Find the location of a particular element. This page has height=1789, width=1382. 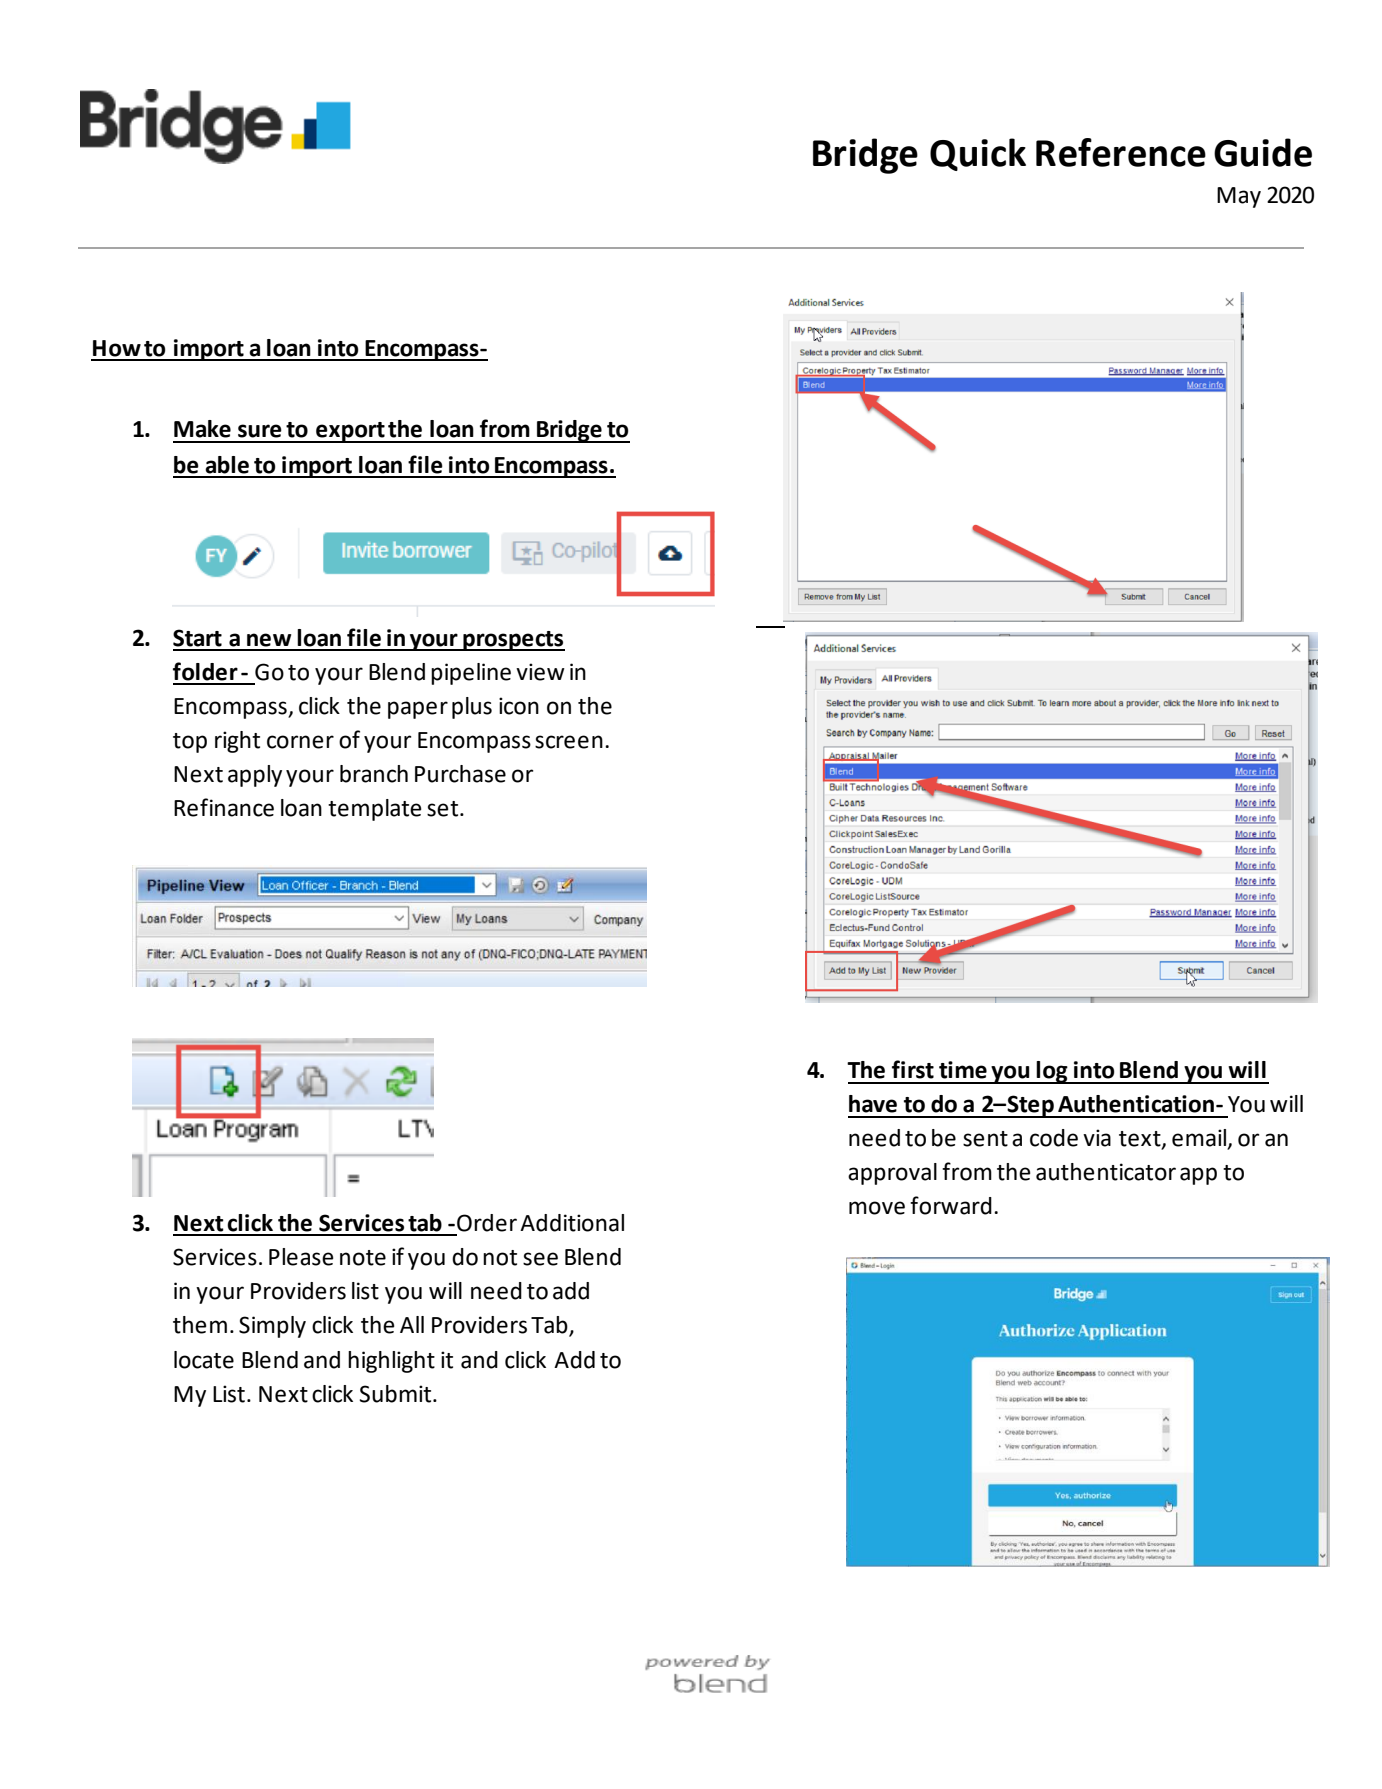

have is located at coordinates (873, 1104).
